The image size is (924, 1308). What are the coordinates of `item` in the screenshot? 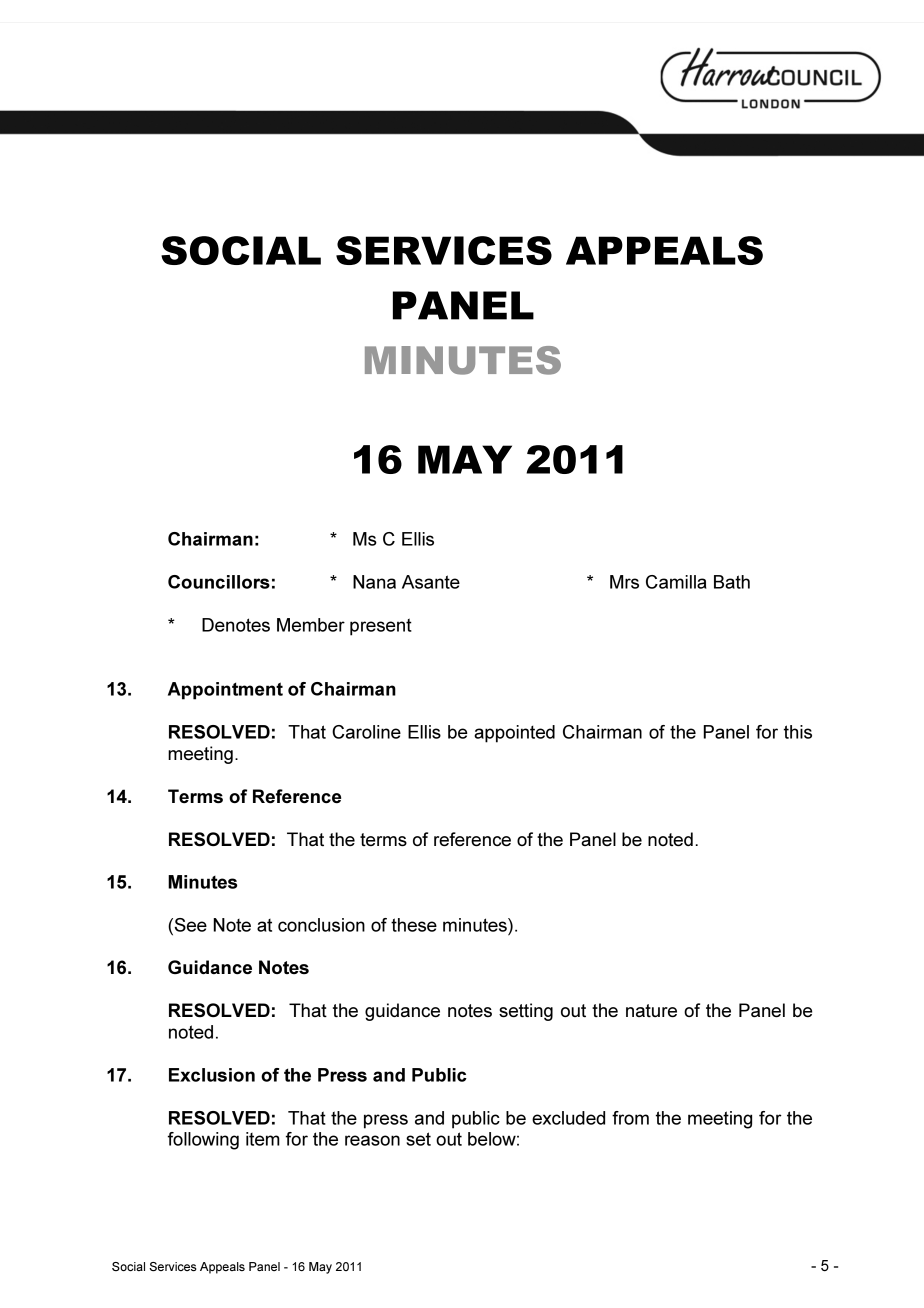 It's located at (263, 1139).
